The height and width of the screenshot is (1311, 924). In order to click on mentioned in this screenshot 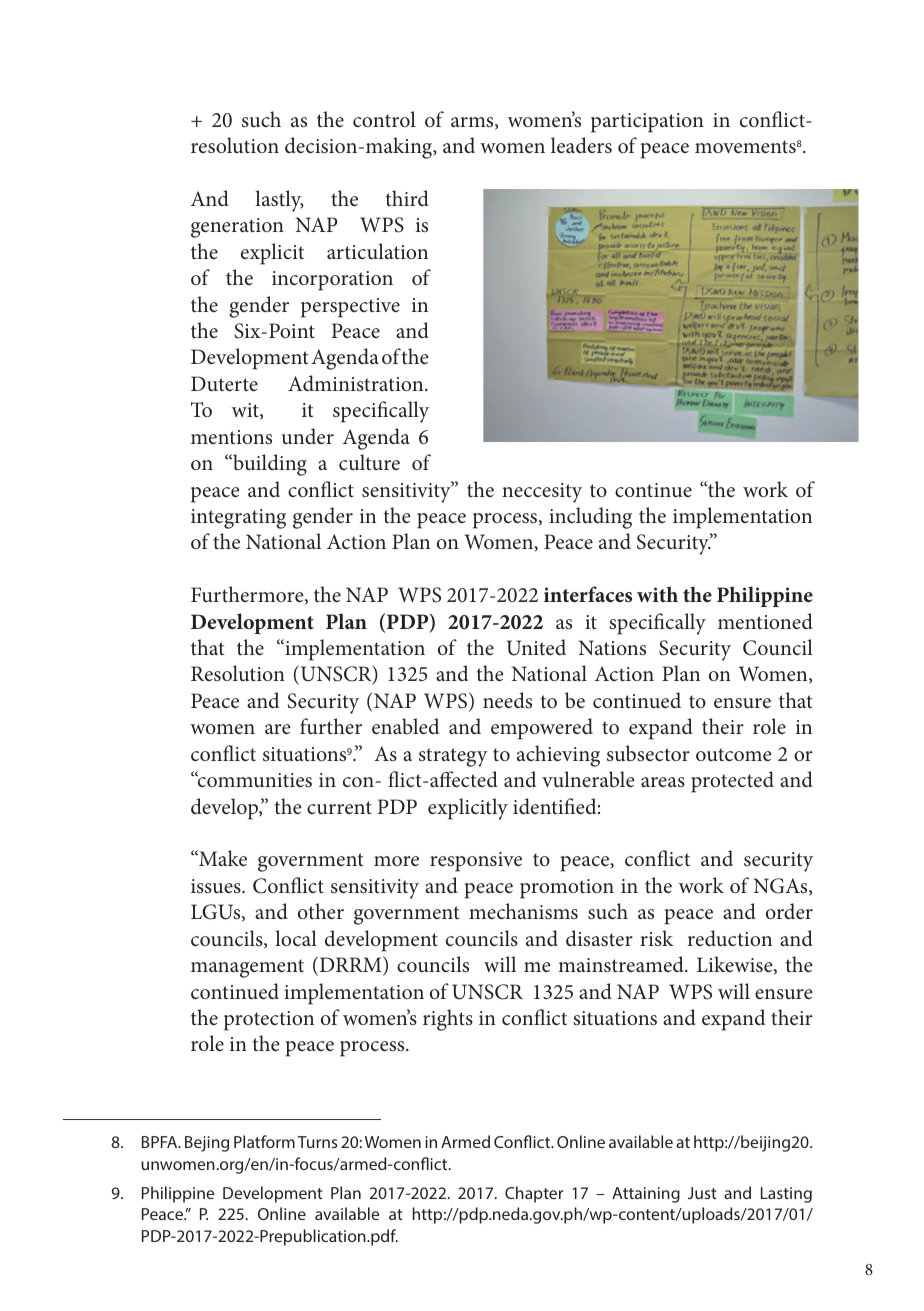, I will do `click(765, 621)`.
